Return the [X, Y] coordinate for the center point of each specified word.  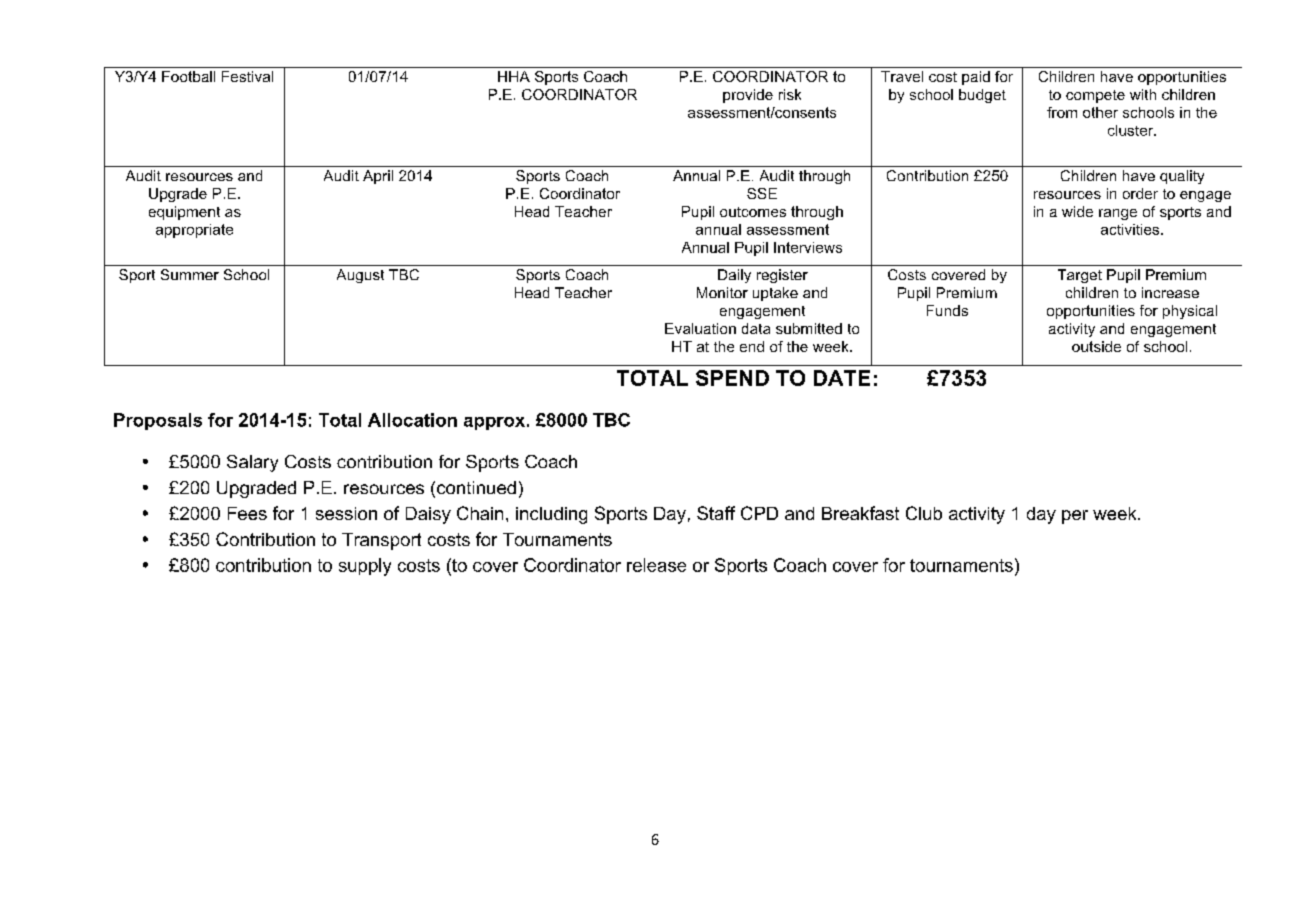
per [1075, 517]
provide [748, 96]
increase [1170, 292]
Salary [252, 463]
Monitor [722, 292]
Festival [247, 76]
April [378, 177]
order [1140, 193]
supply [365, 567]
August [360, 276]
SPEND [732, 378]
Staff [716, 513]
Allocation [412, 420]
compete [1095, 96]
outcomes [753, 212]
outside [1096, 346]
